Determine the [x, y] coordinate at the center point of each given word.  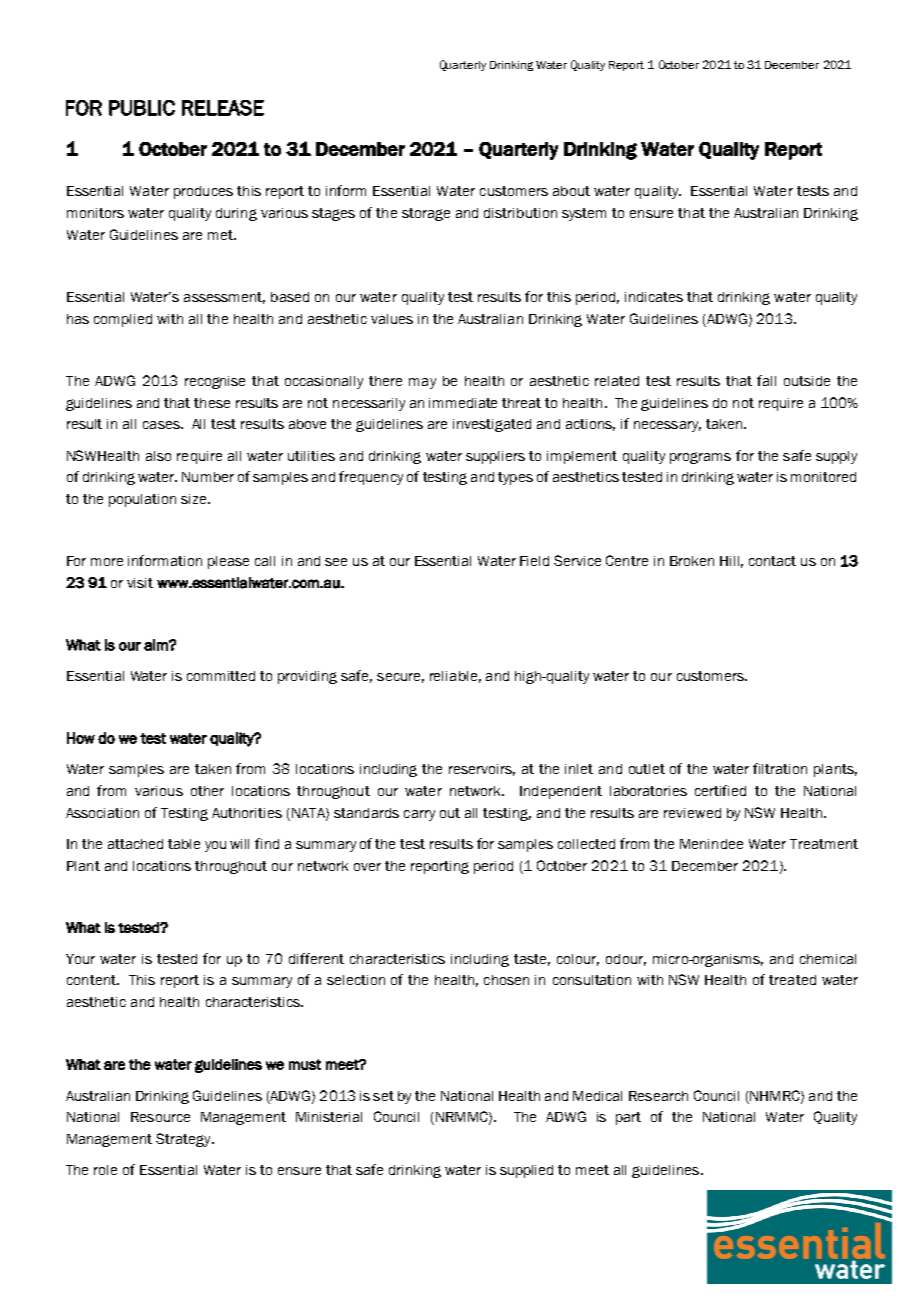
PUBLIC [142, 108]
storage [426, 214]
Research [658, 1096]
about [571, 191]
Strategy [184, 1140]
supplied [526, 1171]
